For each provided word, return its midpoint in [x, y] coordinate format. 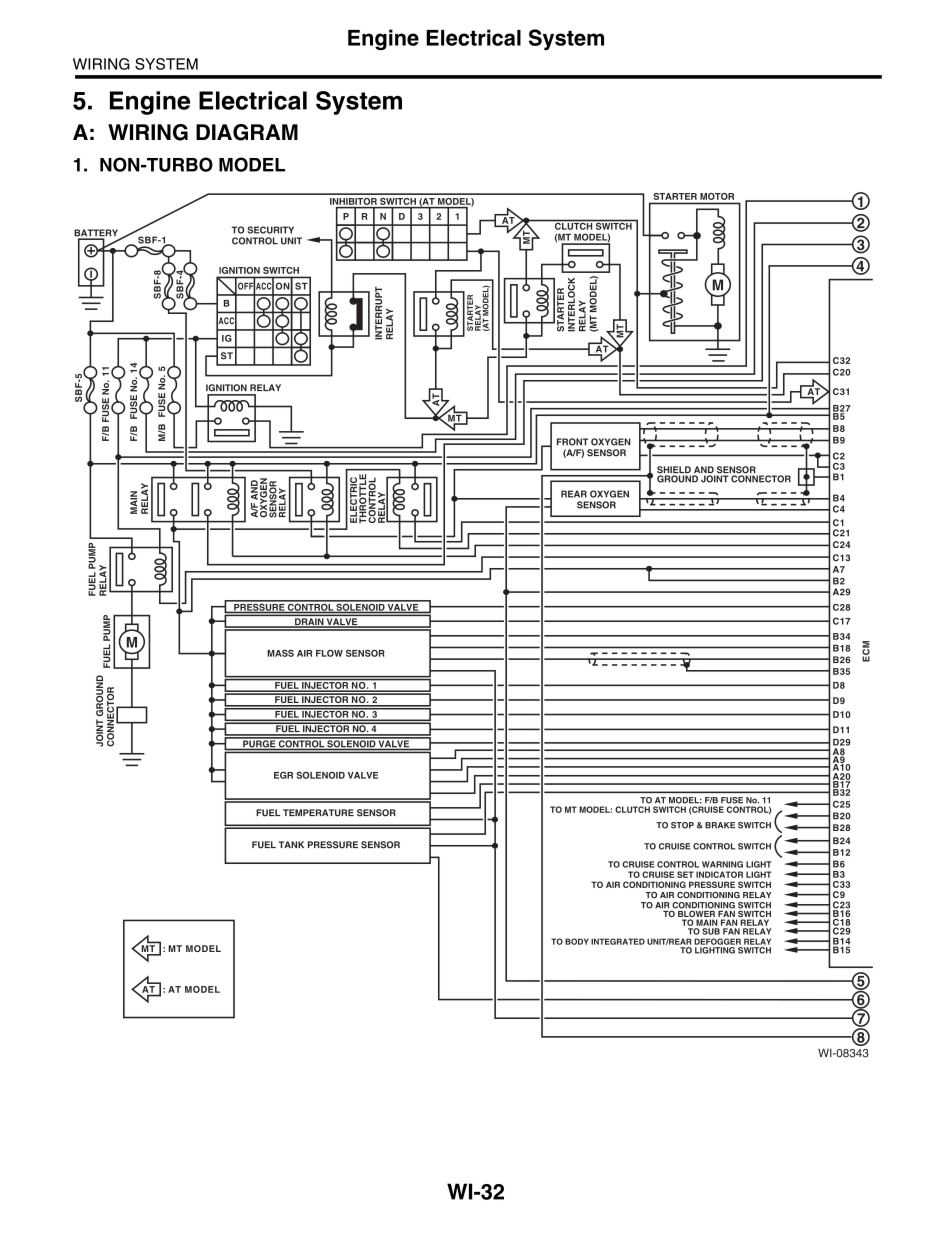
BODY [577, 941]
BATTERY [97, 234]
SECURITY [270, 230]
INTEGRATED [618, 941]
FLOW [329, 653]
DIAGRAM [247, 132]
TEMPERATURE [318, 813]
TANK [291, 844]
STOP [682, 825]
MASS [280, 653]
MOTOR [717, 196]
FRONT [572, 442]
